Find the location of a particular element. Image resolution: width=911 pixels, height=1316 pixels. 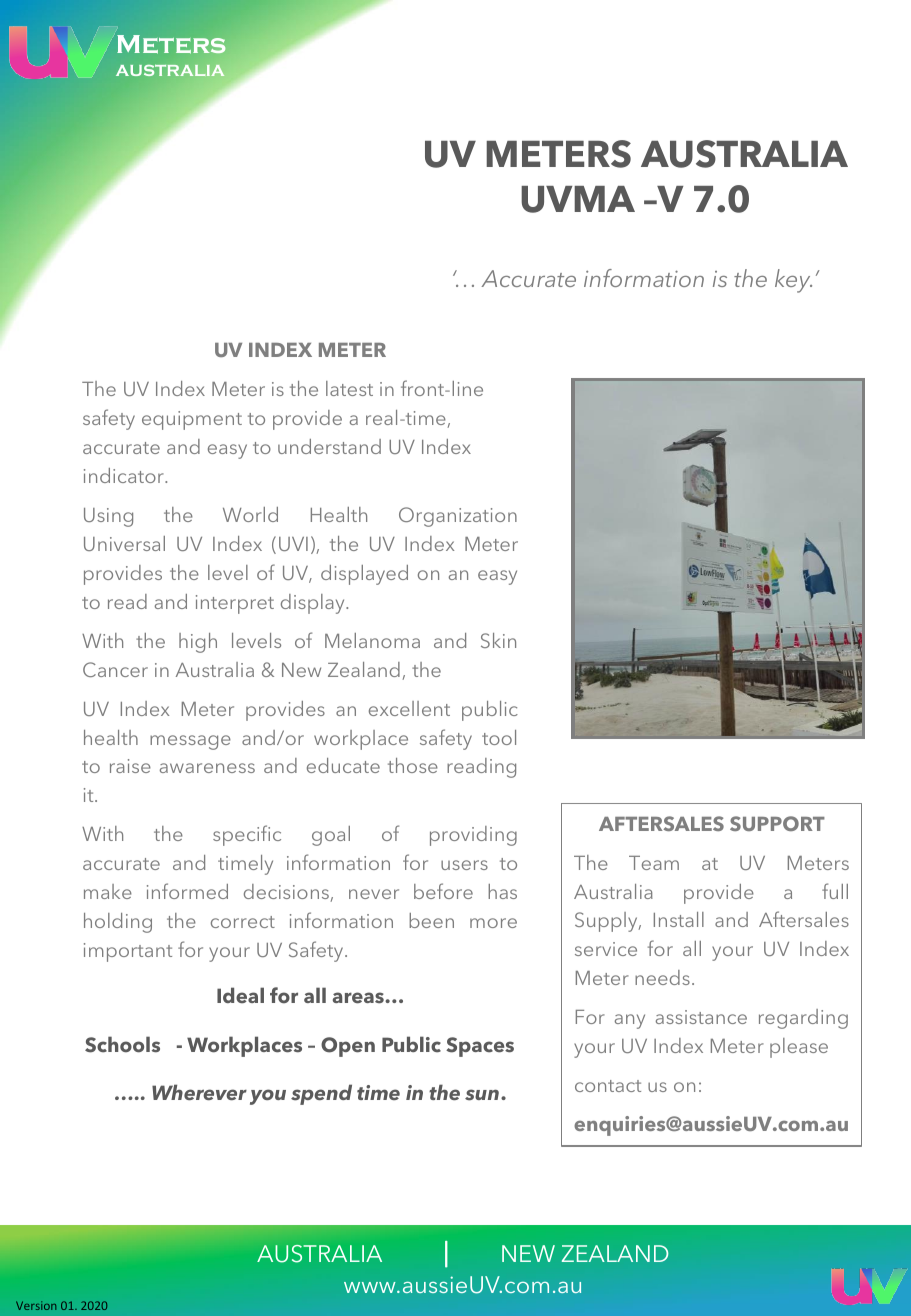

equipment is located at coordinates (192, 420).
